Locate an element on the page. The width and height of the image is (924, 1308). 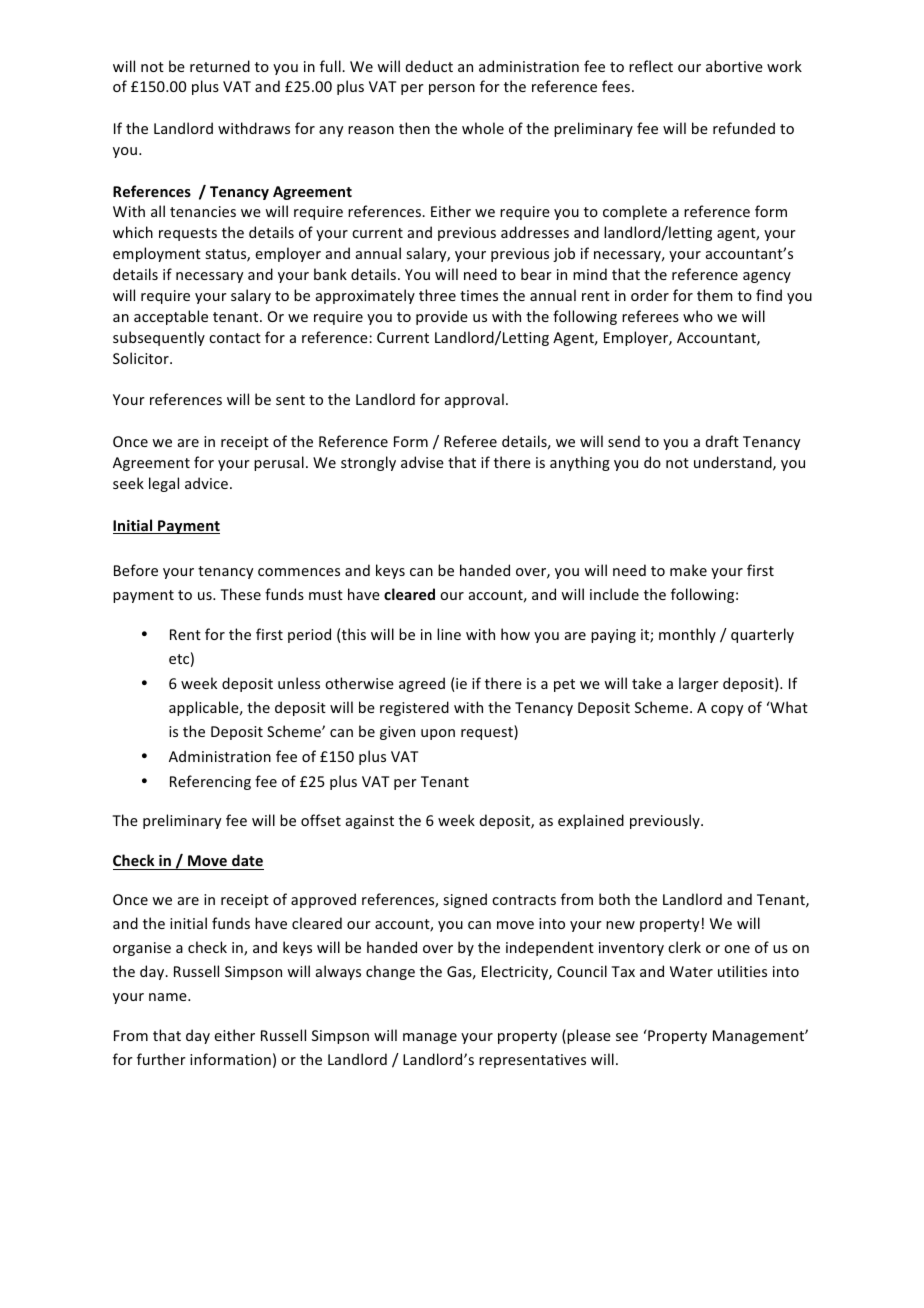
both is located at coordinates (614, 899).
